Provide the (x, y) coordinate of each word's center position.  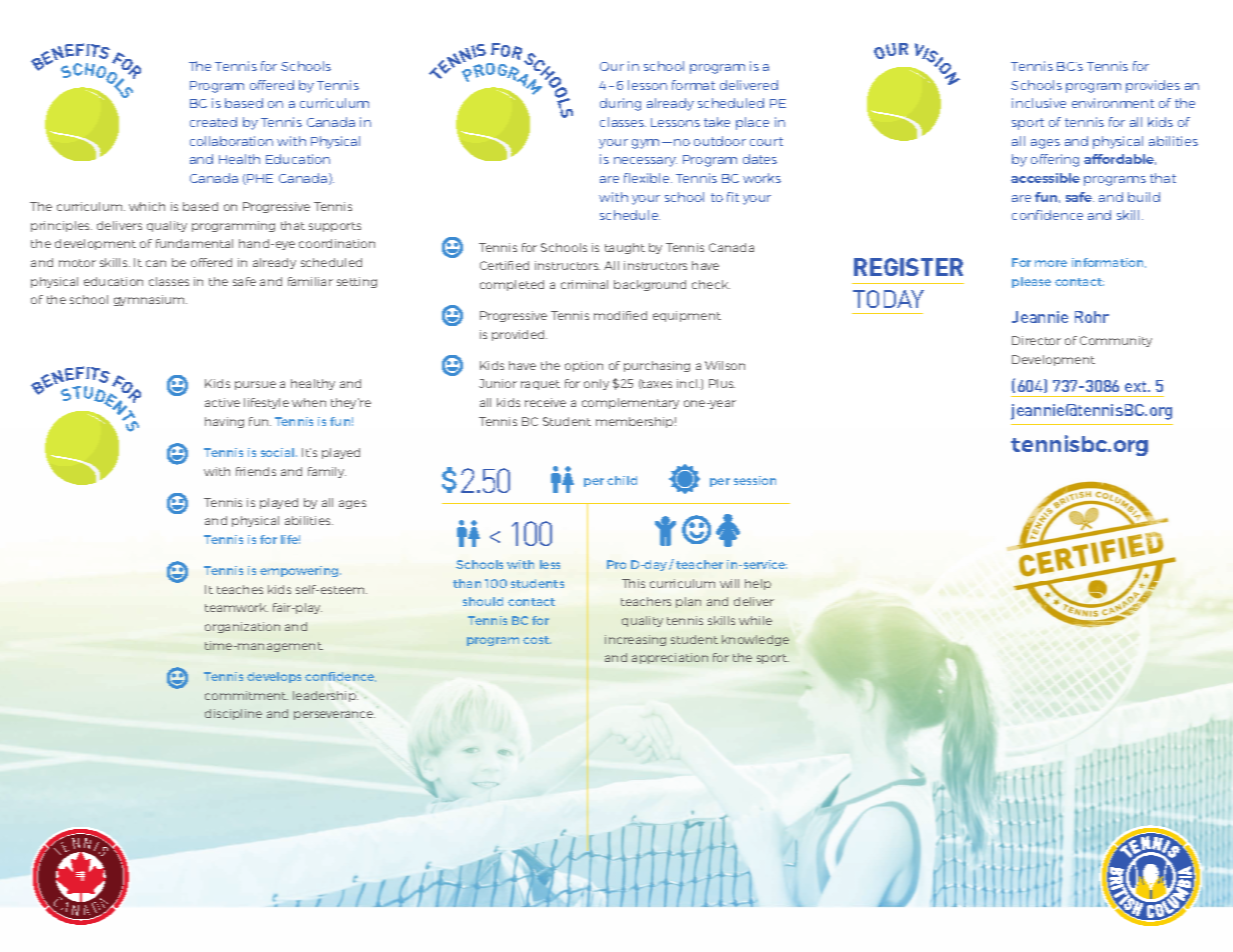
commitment (246, 695)
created (213, 122)
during (620, 104)
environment (1113, 103)
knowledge (755, 640)
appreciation (670, 658)
